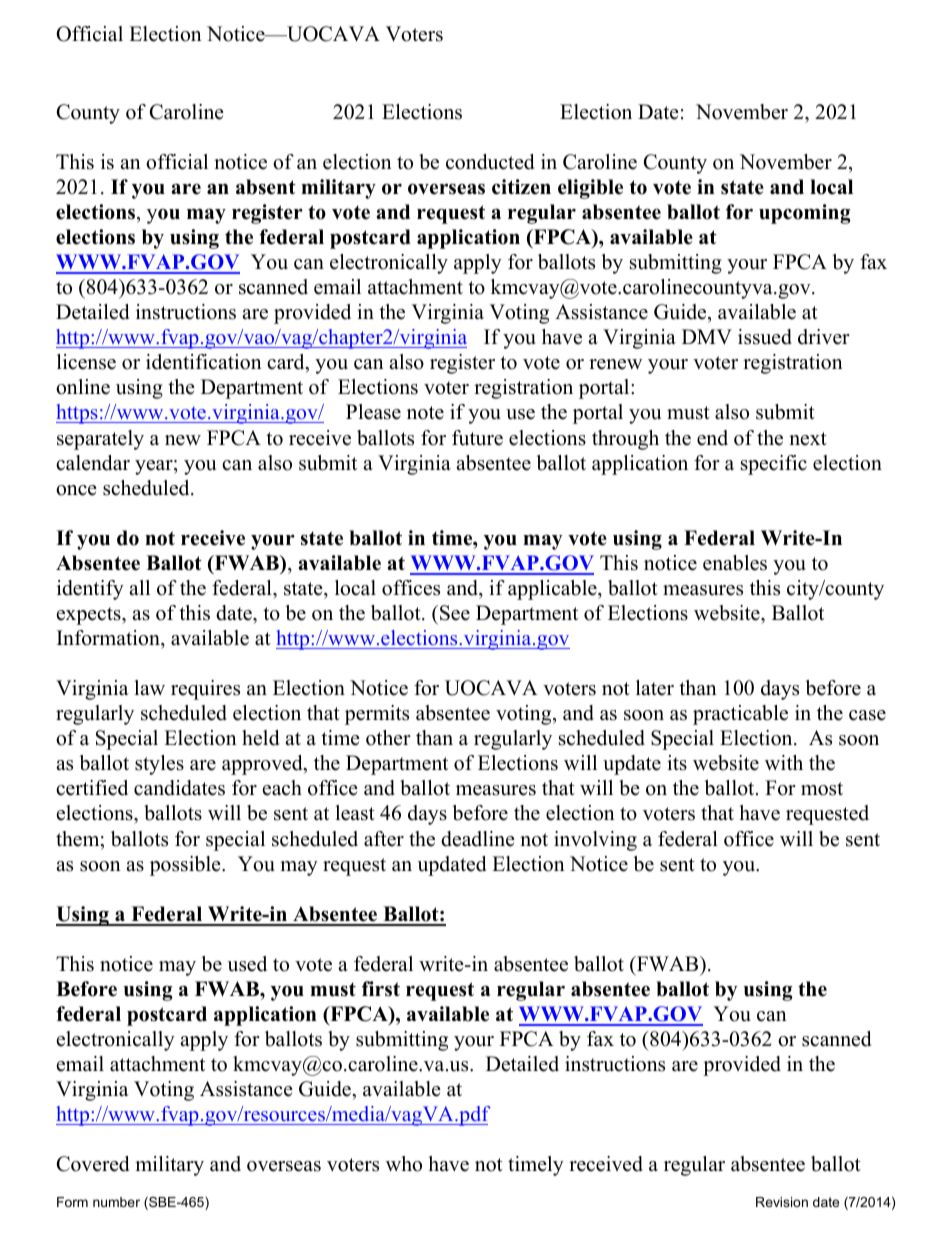 This page has width=952, height=1233. What do you see at coordinates (478, 839) in the page?
I see `deadline` at bounding box center [478, 839].
